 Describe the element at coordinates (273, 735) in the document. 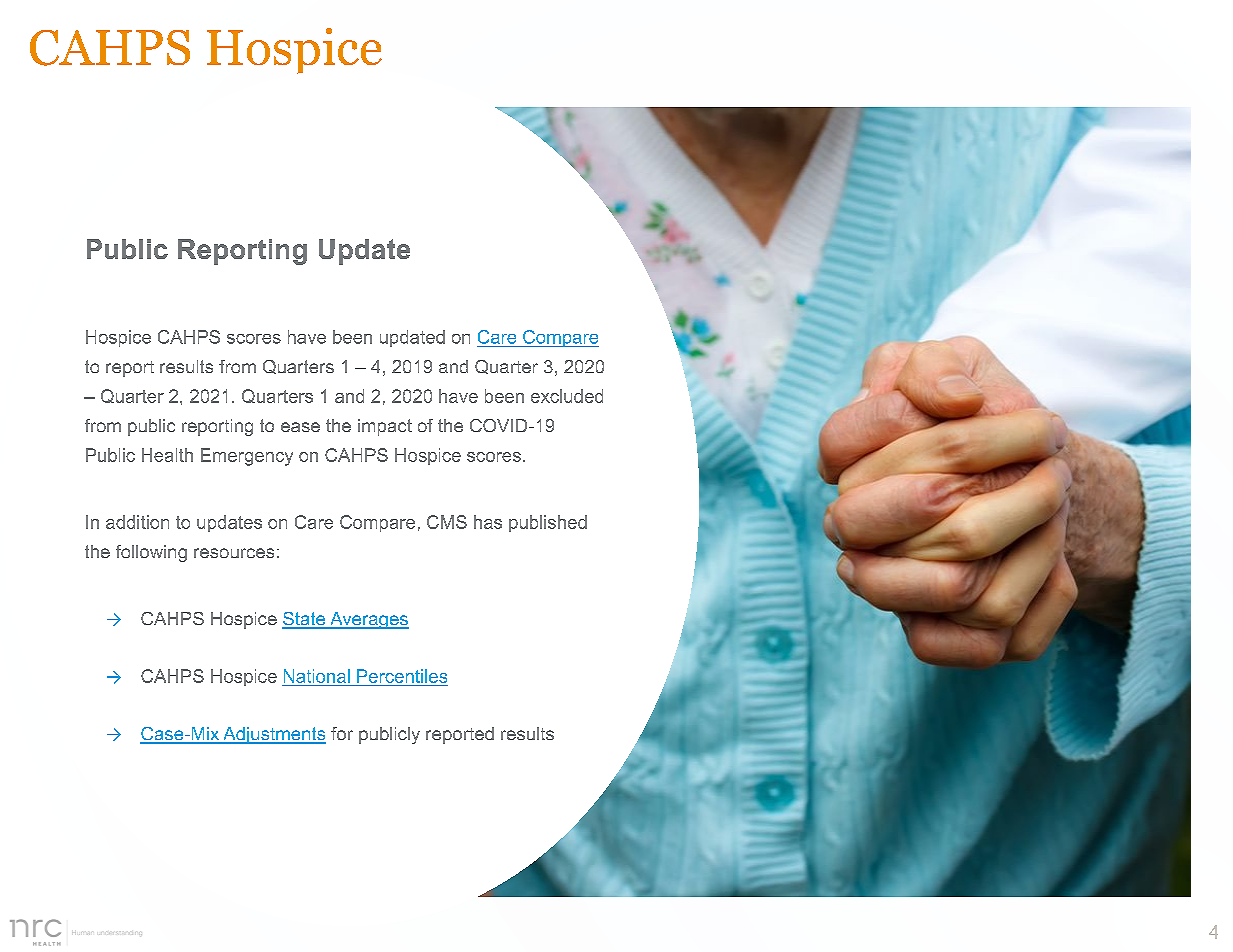

I see `Adjustments` at that location.
